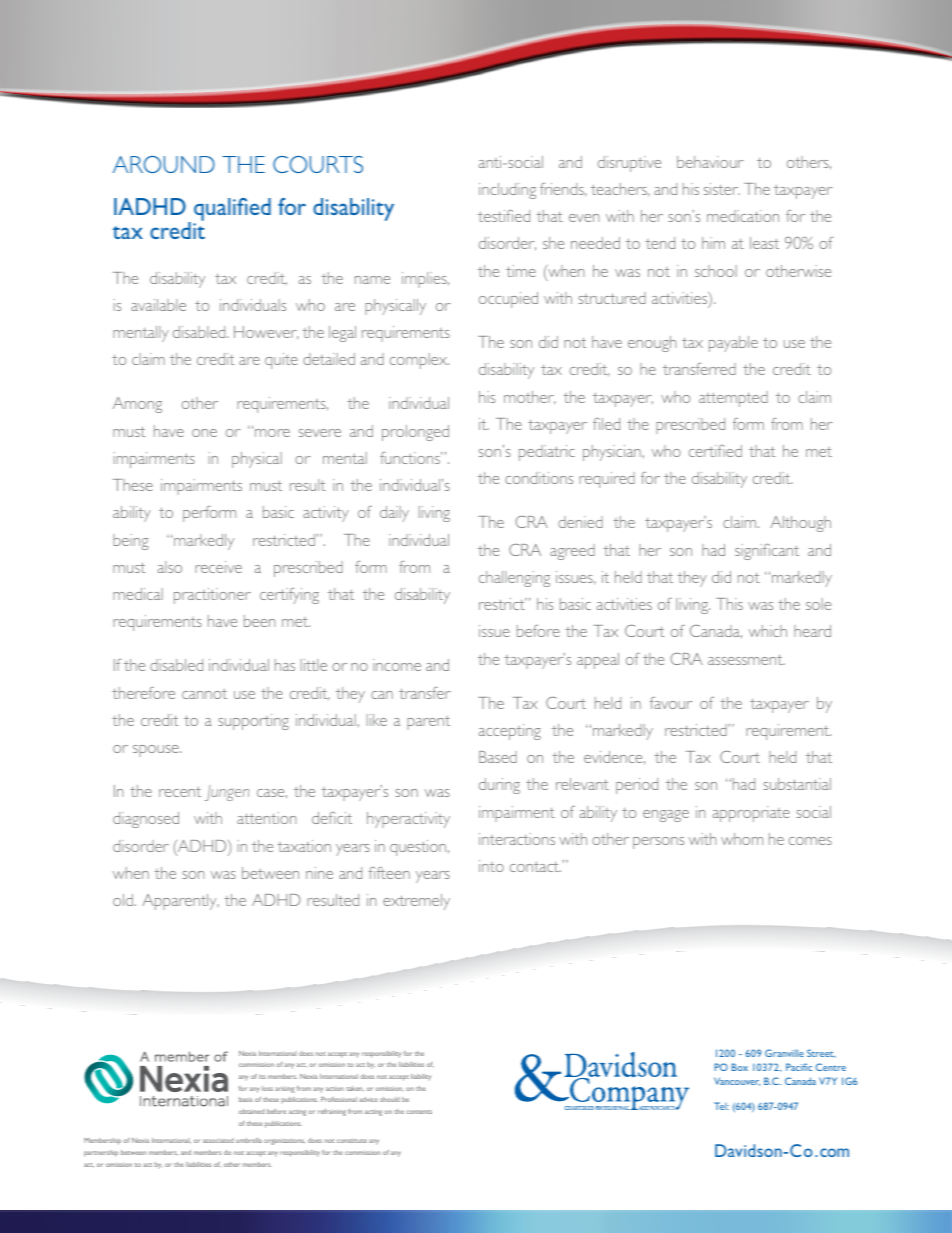  I want to click on attempted, so click(733, 399).
